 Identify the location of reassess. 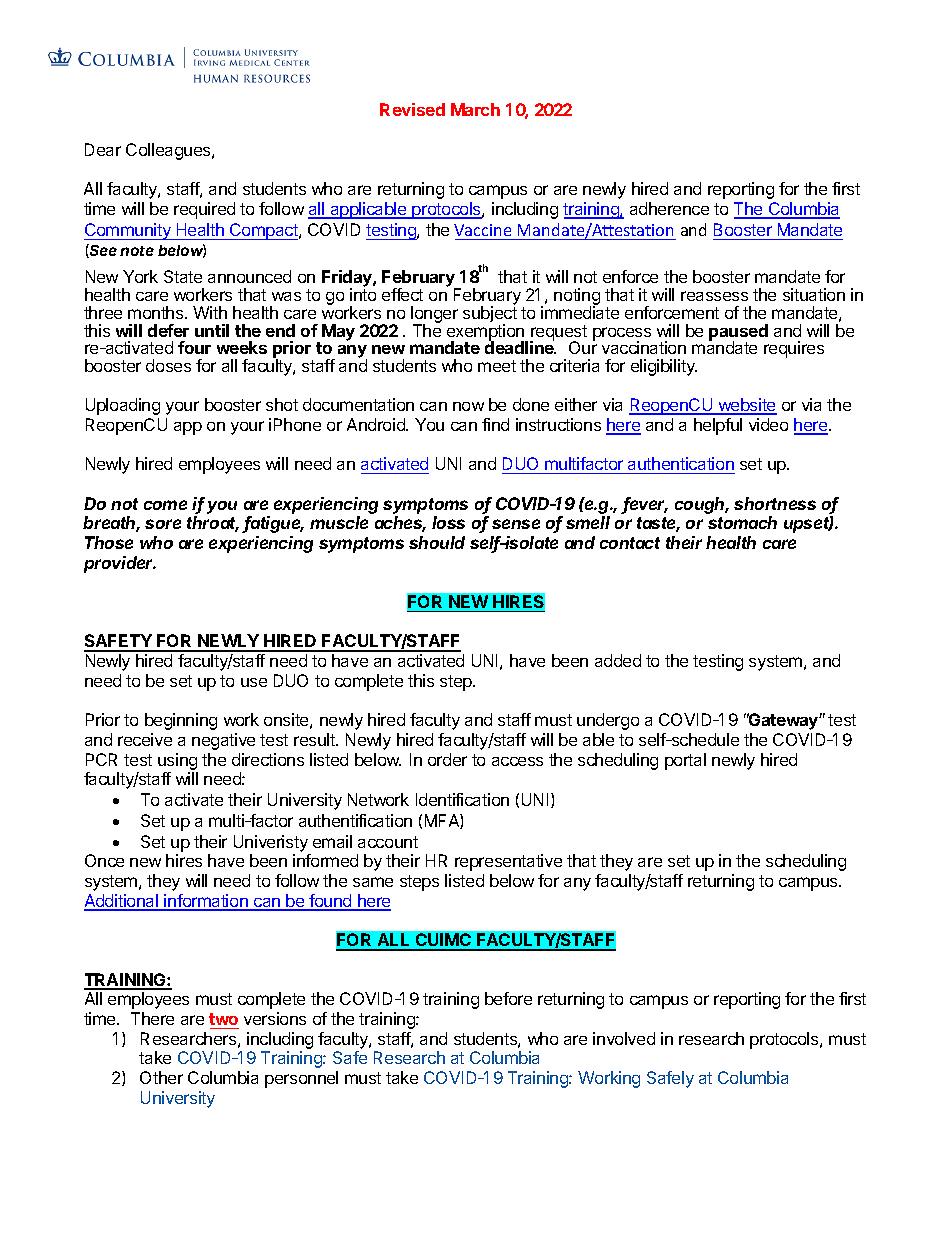
(714, 296).
